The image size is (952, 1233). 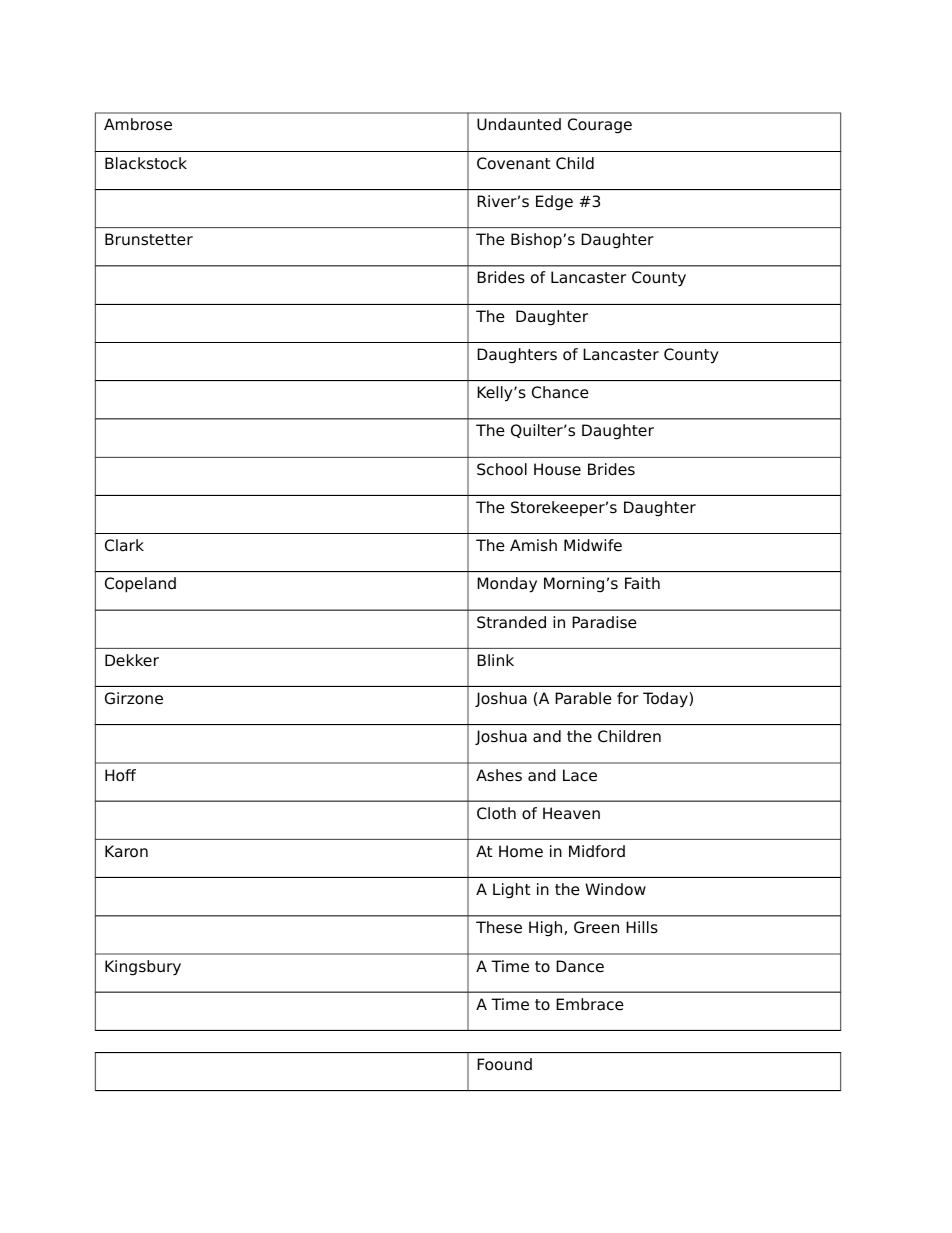 I want to click on Midwife, so click(x=593, y=545).
